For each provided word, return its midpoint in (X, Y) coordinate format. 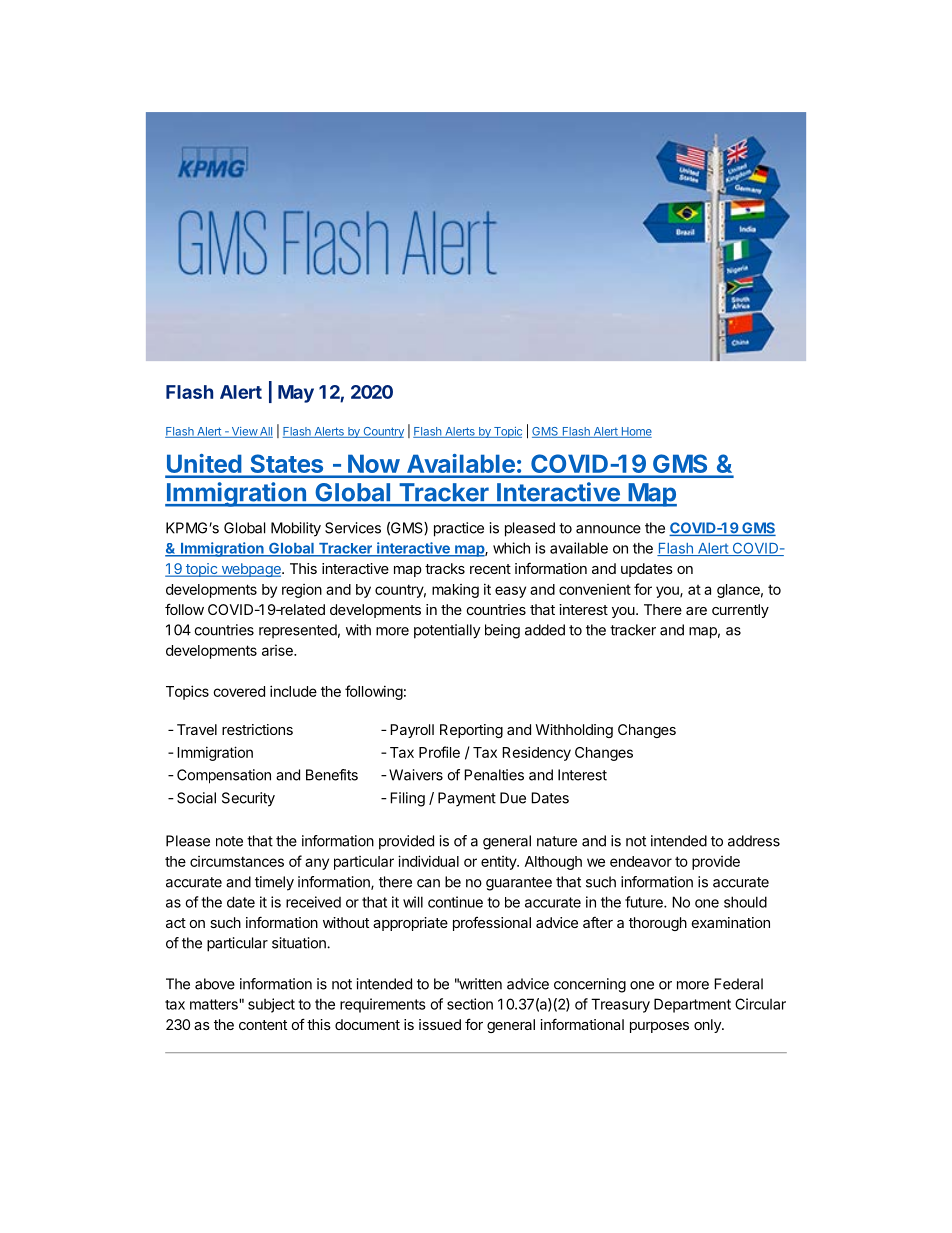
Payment (467, 799)
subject (271, 1005)
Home (635, 432)
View (244, 432)
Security (248, 799)
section (470, 1004)
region (302, 591)
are (696, 611)
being (502, 631)
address (754, 841)
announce (608, 529)
